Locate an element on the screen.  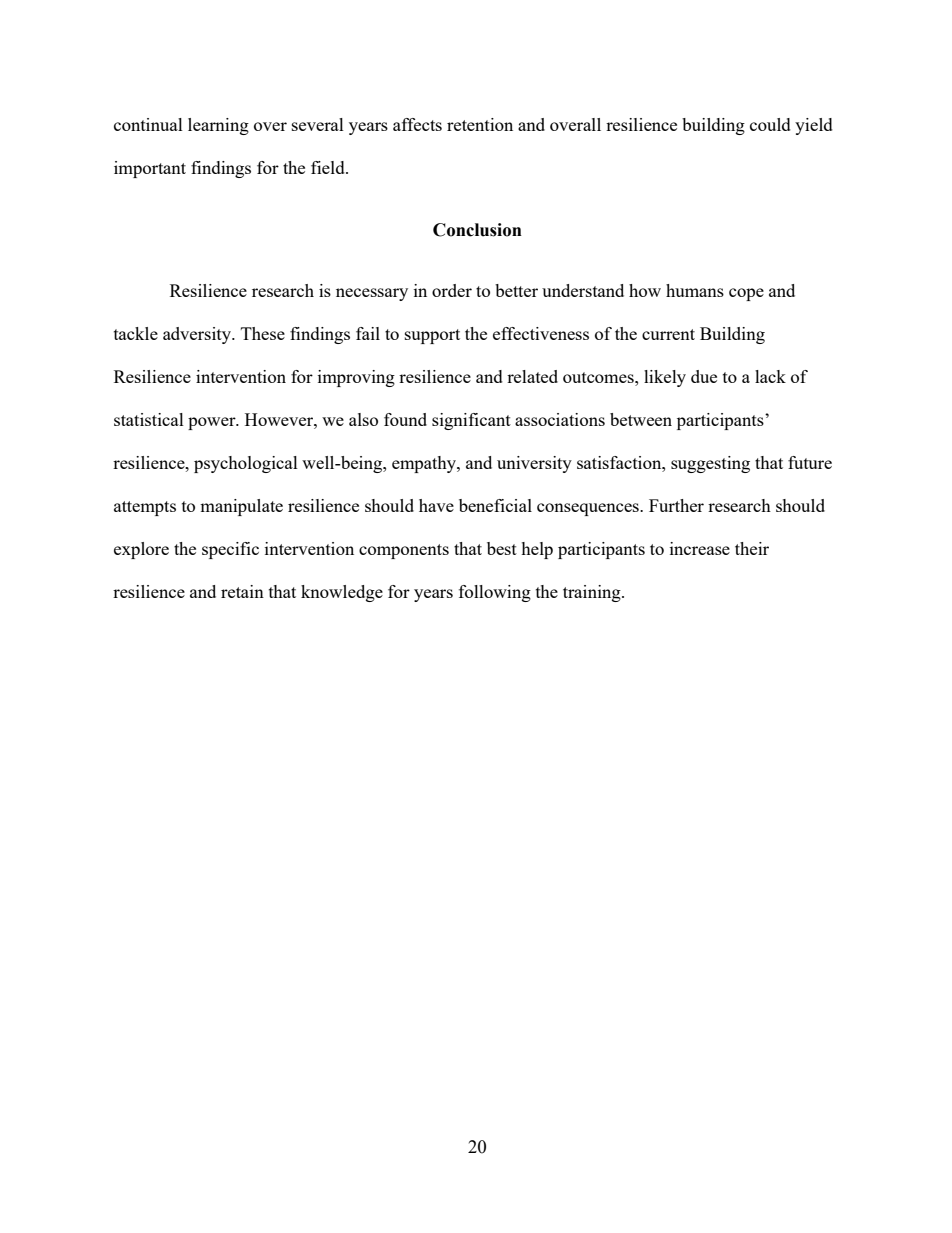
due is located at coordinates (704, 376).
